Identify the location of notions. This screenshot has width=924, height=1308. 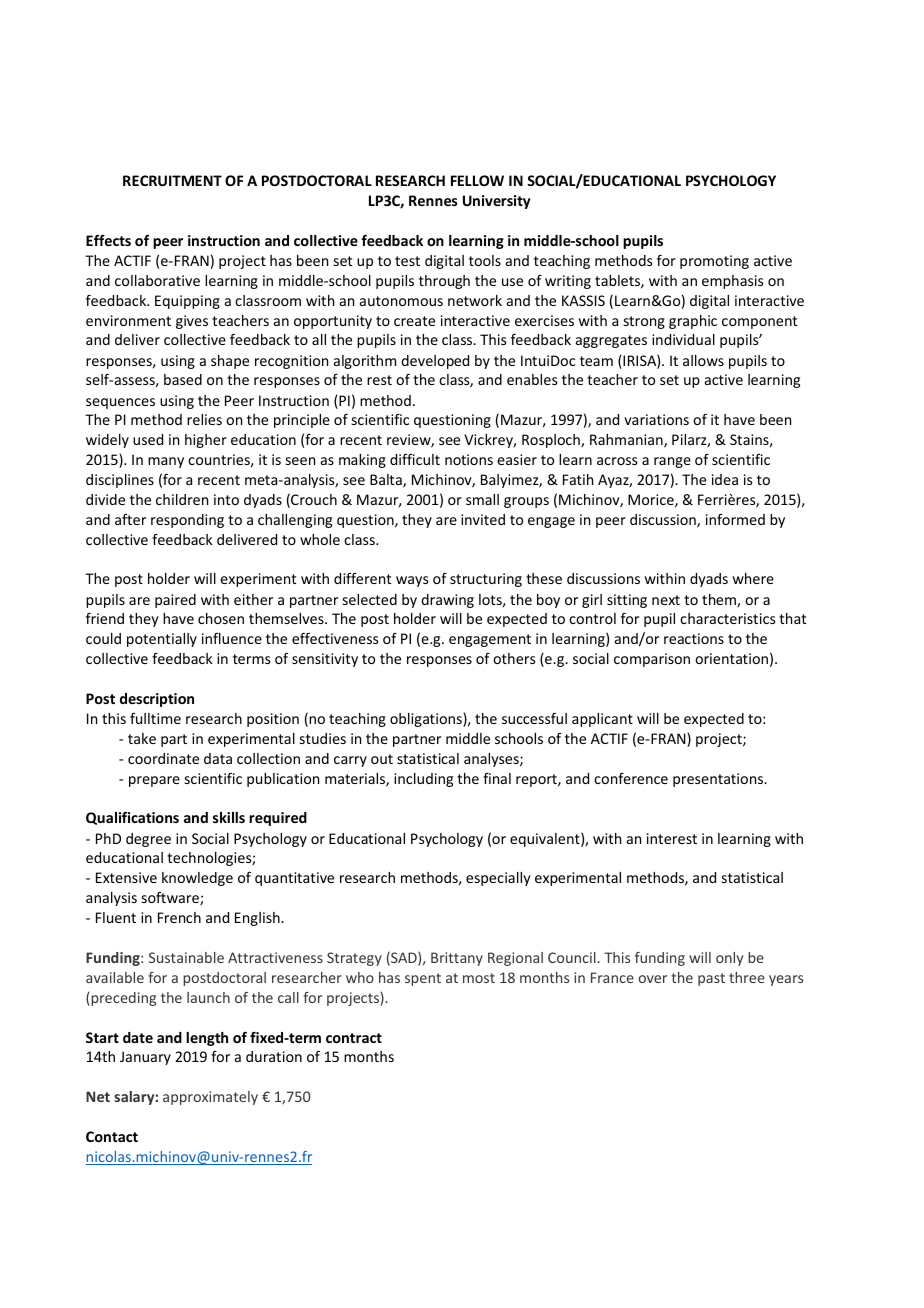
(469, 459).
